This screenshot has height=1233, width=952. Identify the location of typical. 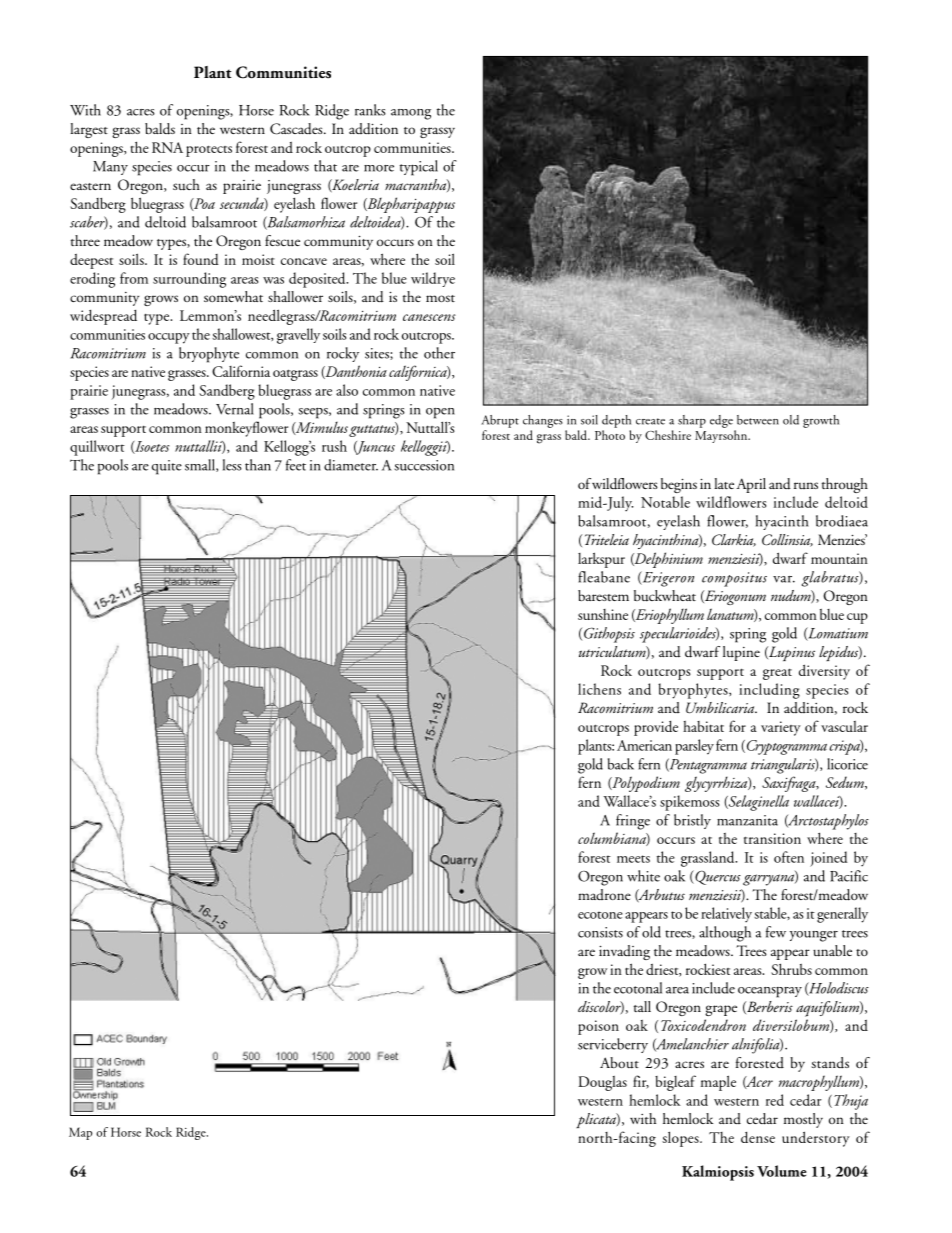
(419, 168).
